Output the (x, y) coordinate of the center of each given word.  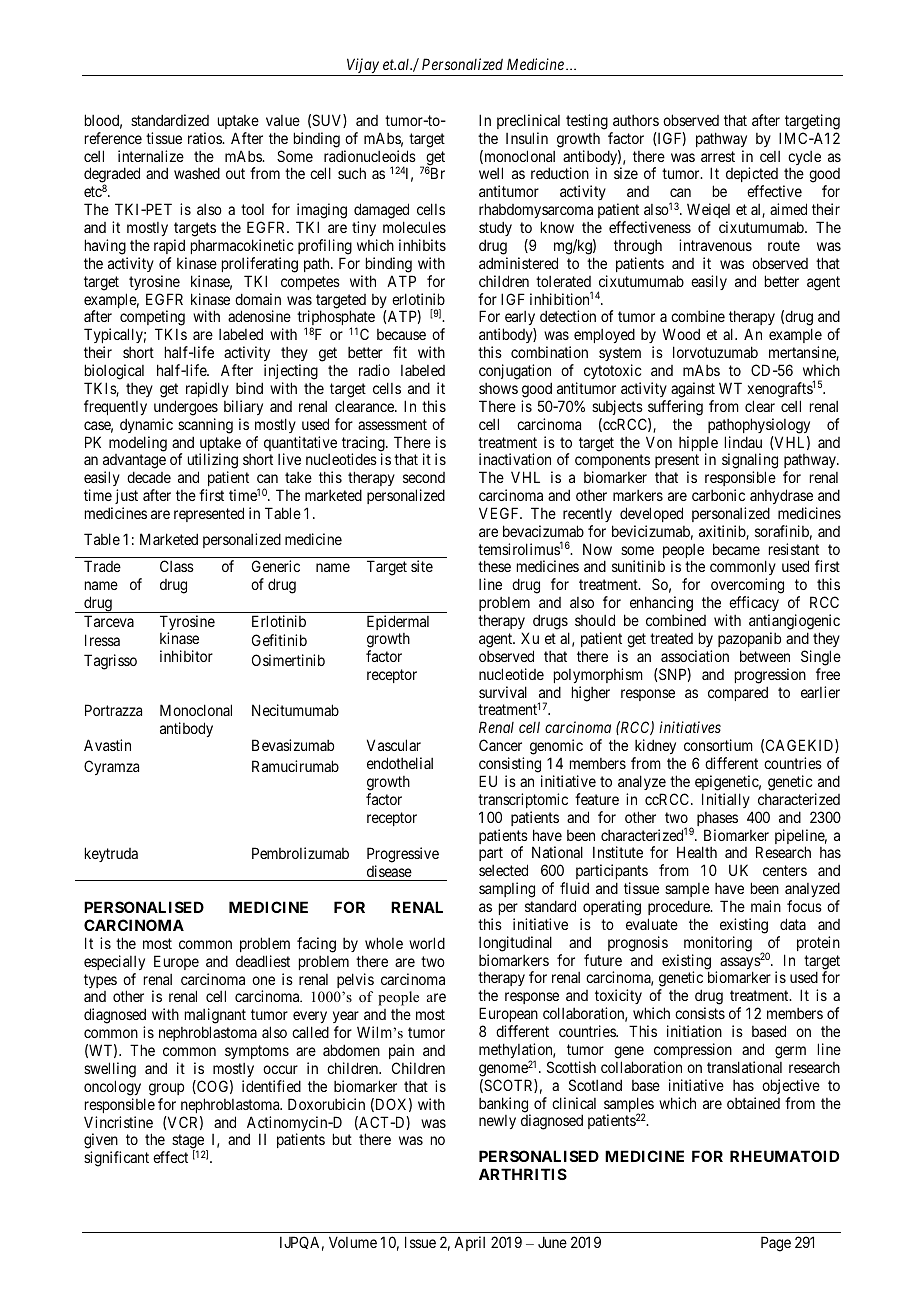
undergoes (186, 408)
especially (114, 962)
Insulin (527, 138)
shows (498, 388)
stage (188, 1143)
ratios (205, 138)
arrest (718, 156)
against (693, 390)
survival (503, 692)
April (469, 1243)
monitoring (718, 944)
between (765, 656)
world (427, 943)
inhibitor (186, 656)
